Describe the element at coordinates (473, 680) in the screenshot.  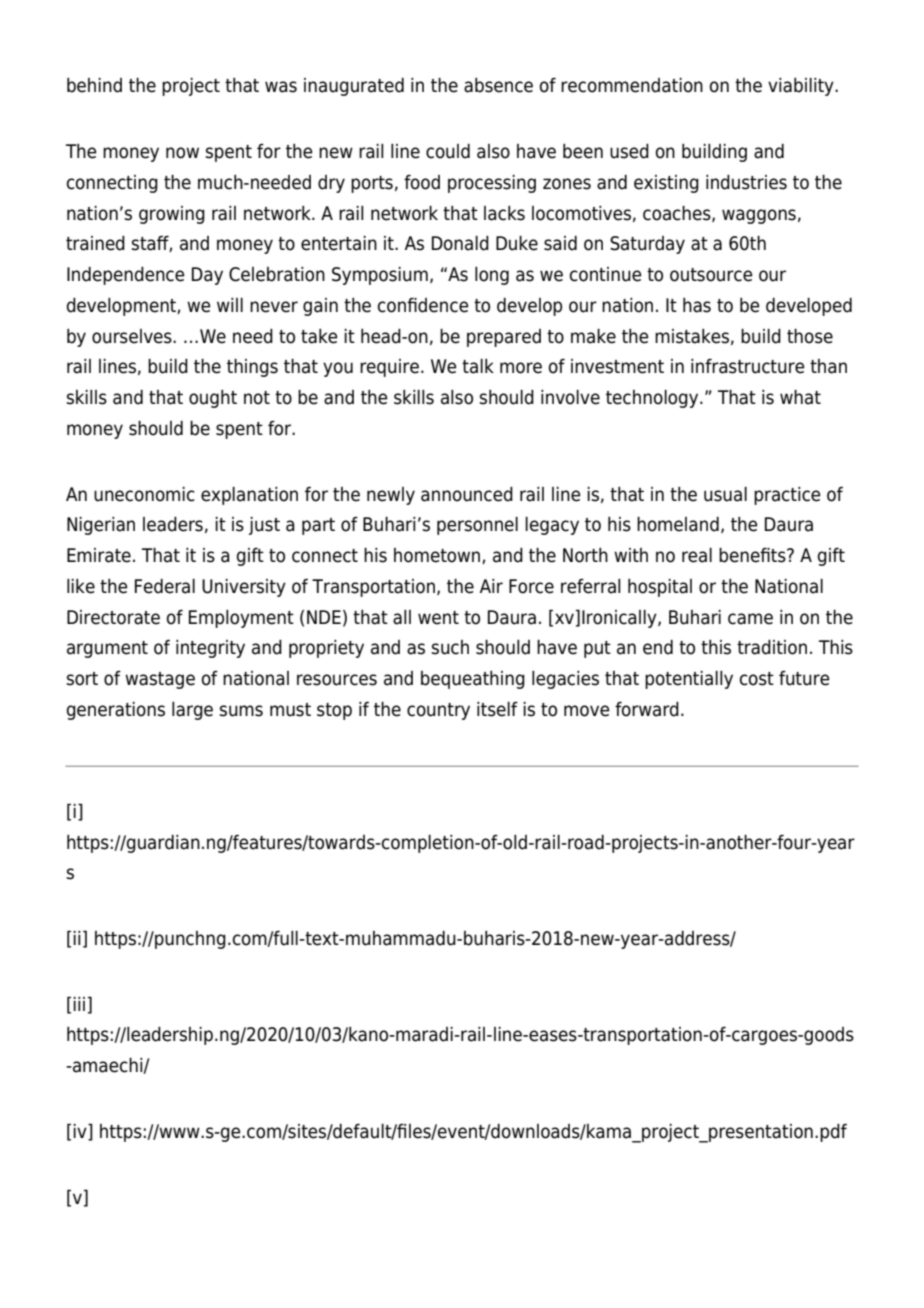
I see `bequeathing` at that location.
